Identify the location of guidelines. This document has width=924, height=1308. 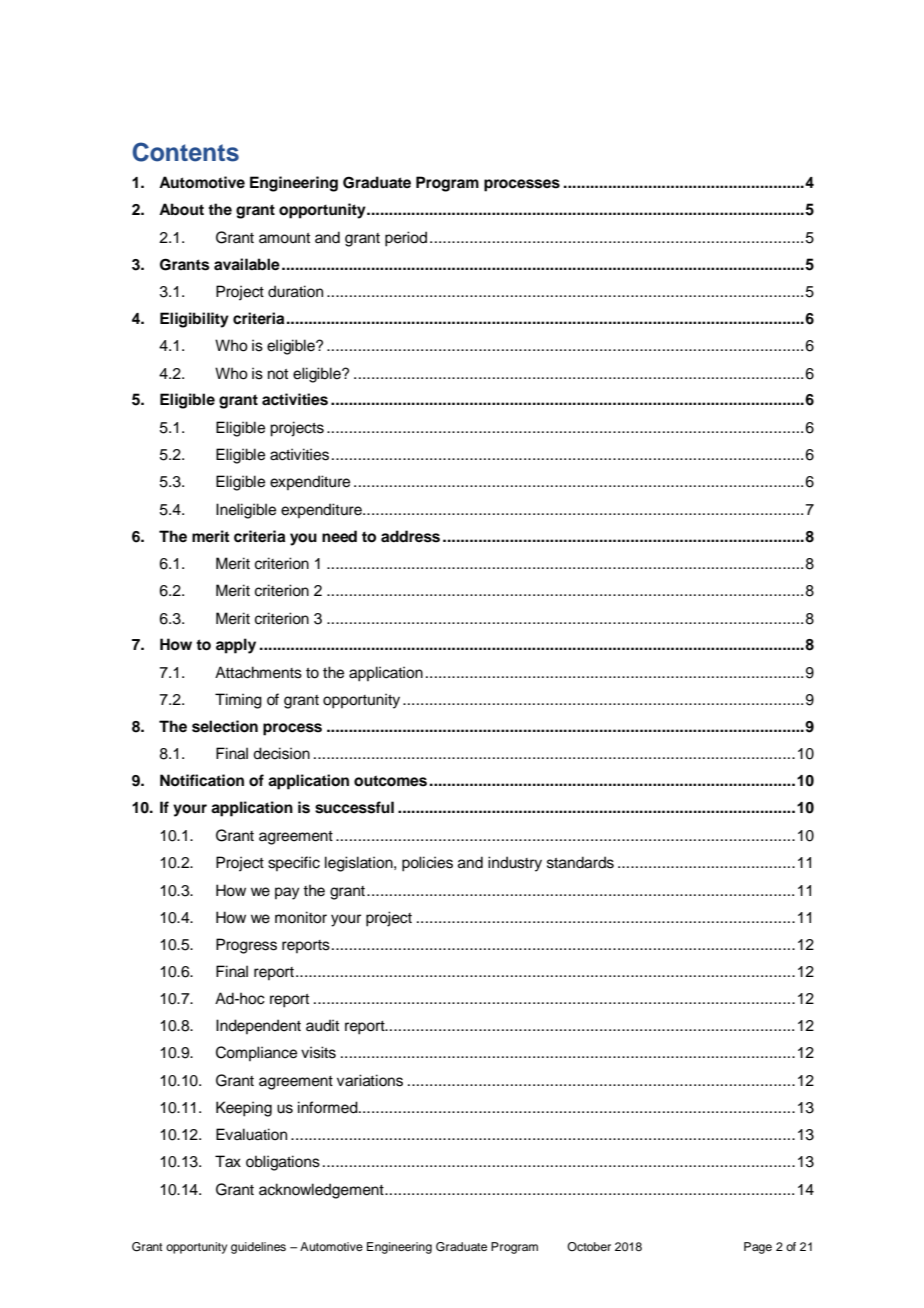
(258, 1248).
